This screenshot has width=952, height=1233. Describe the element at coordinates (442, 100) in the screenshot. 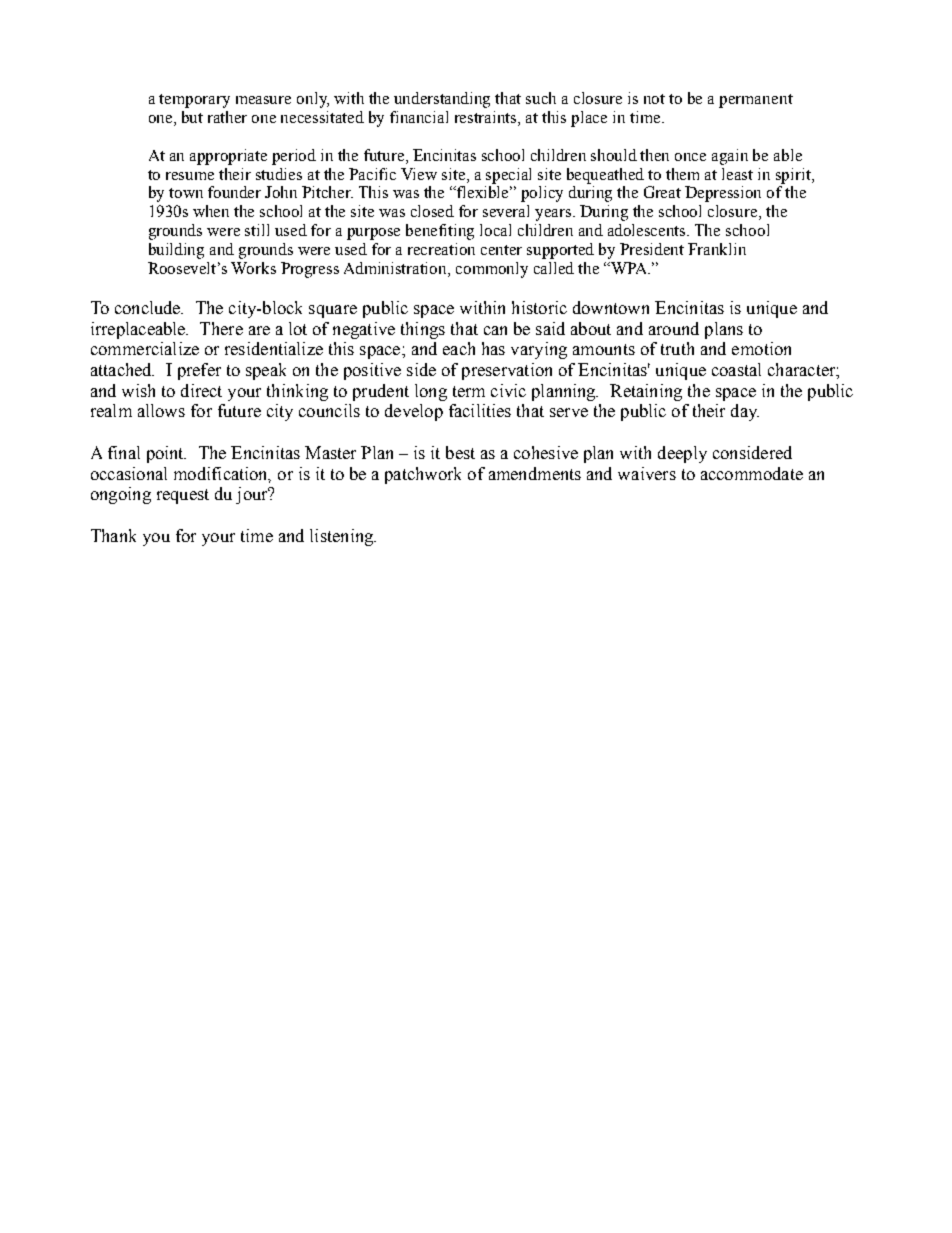

I see `understanding` at that location.
